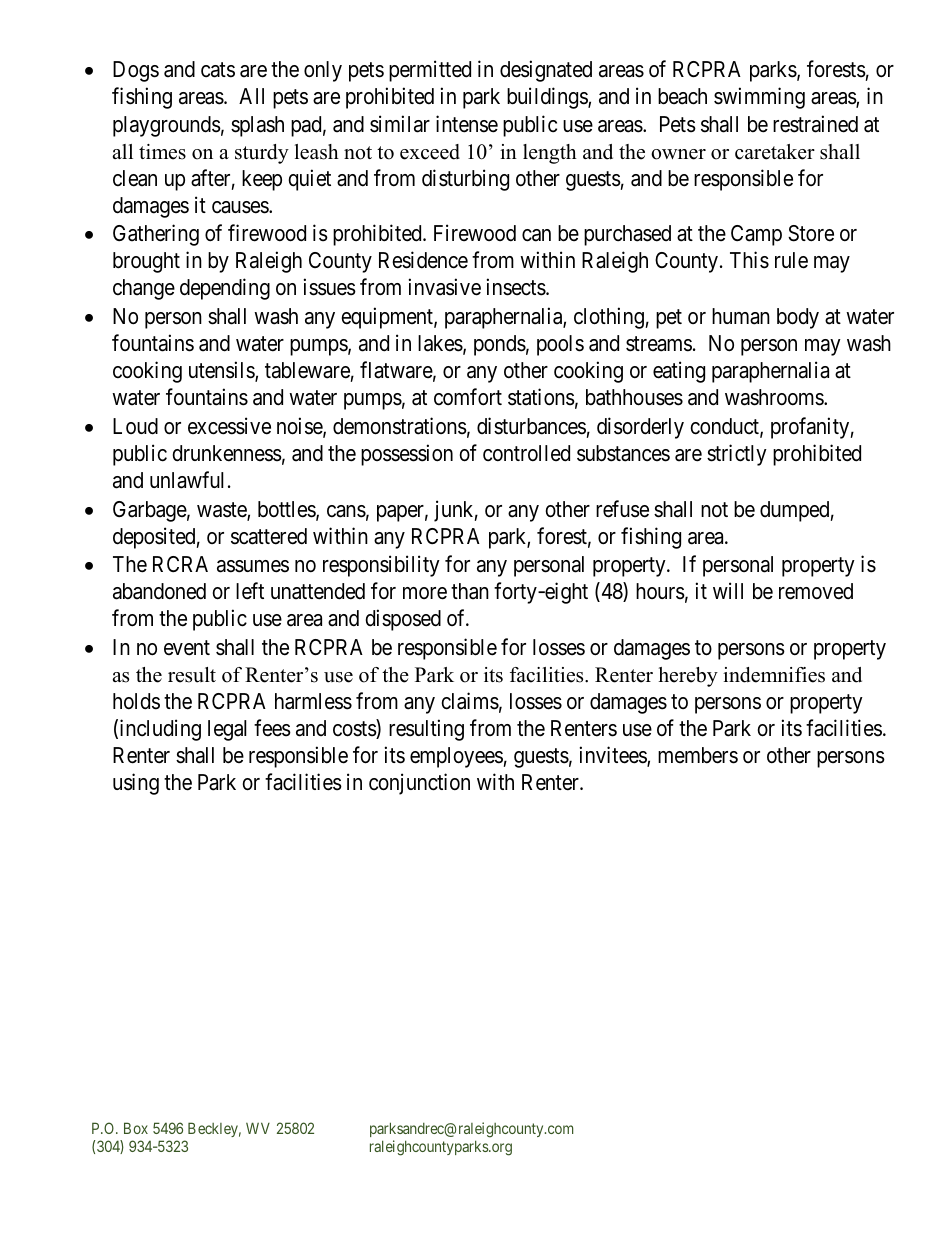 This page has height=1233, width=952. What do you see at coordinates (227, 730) in the page?
I see `legal` at bounding box center [227, 730].
